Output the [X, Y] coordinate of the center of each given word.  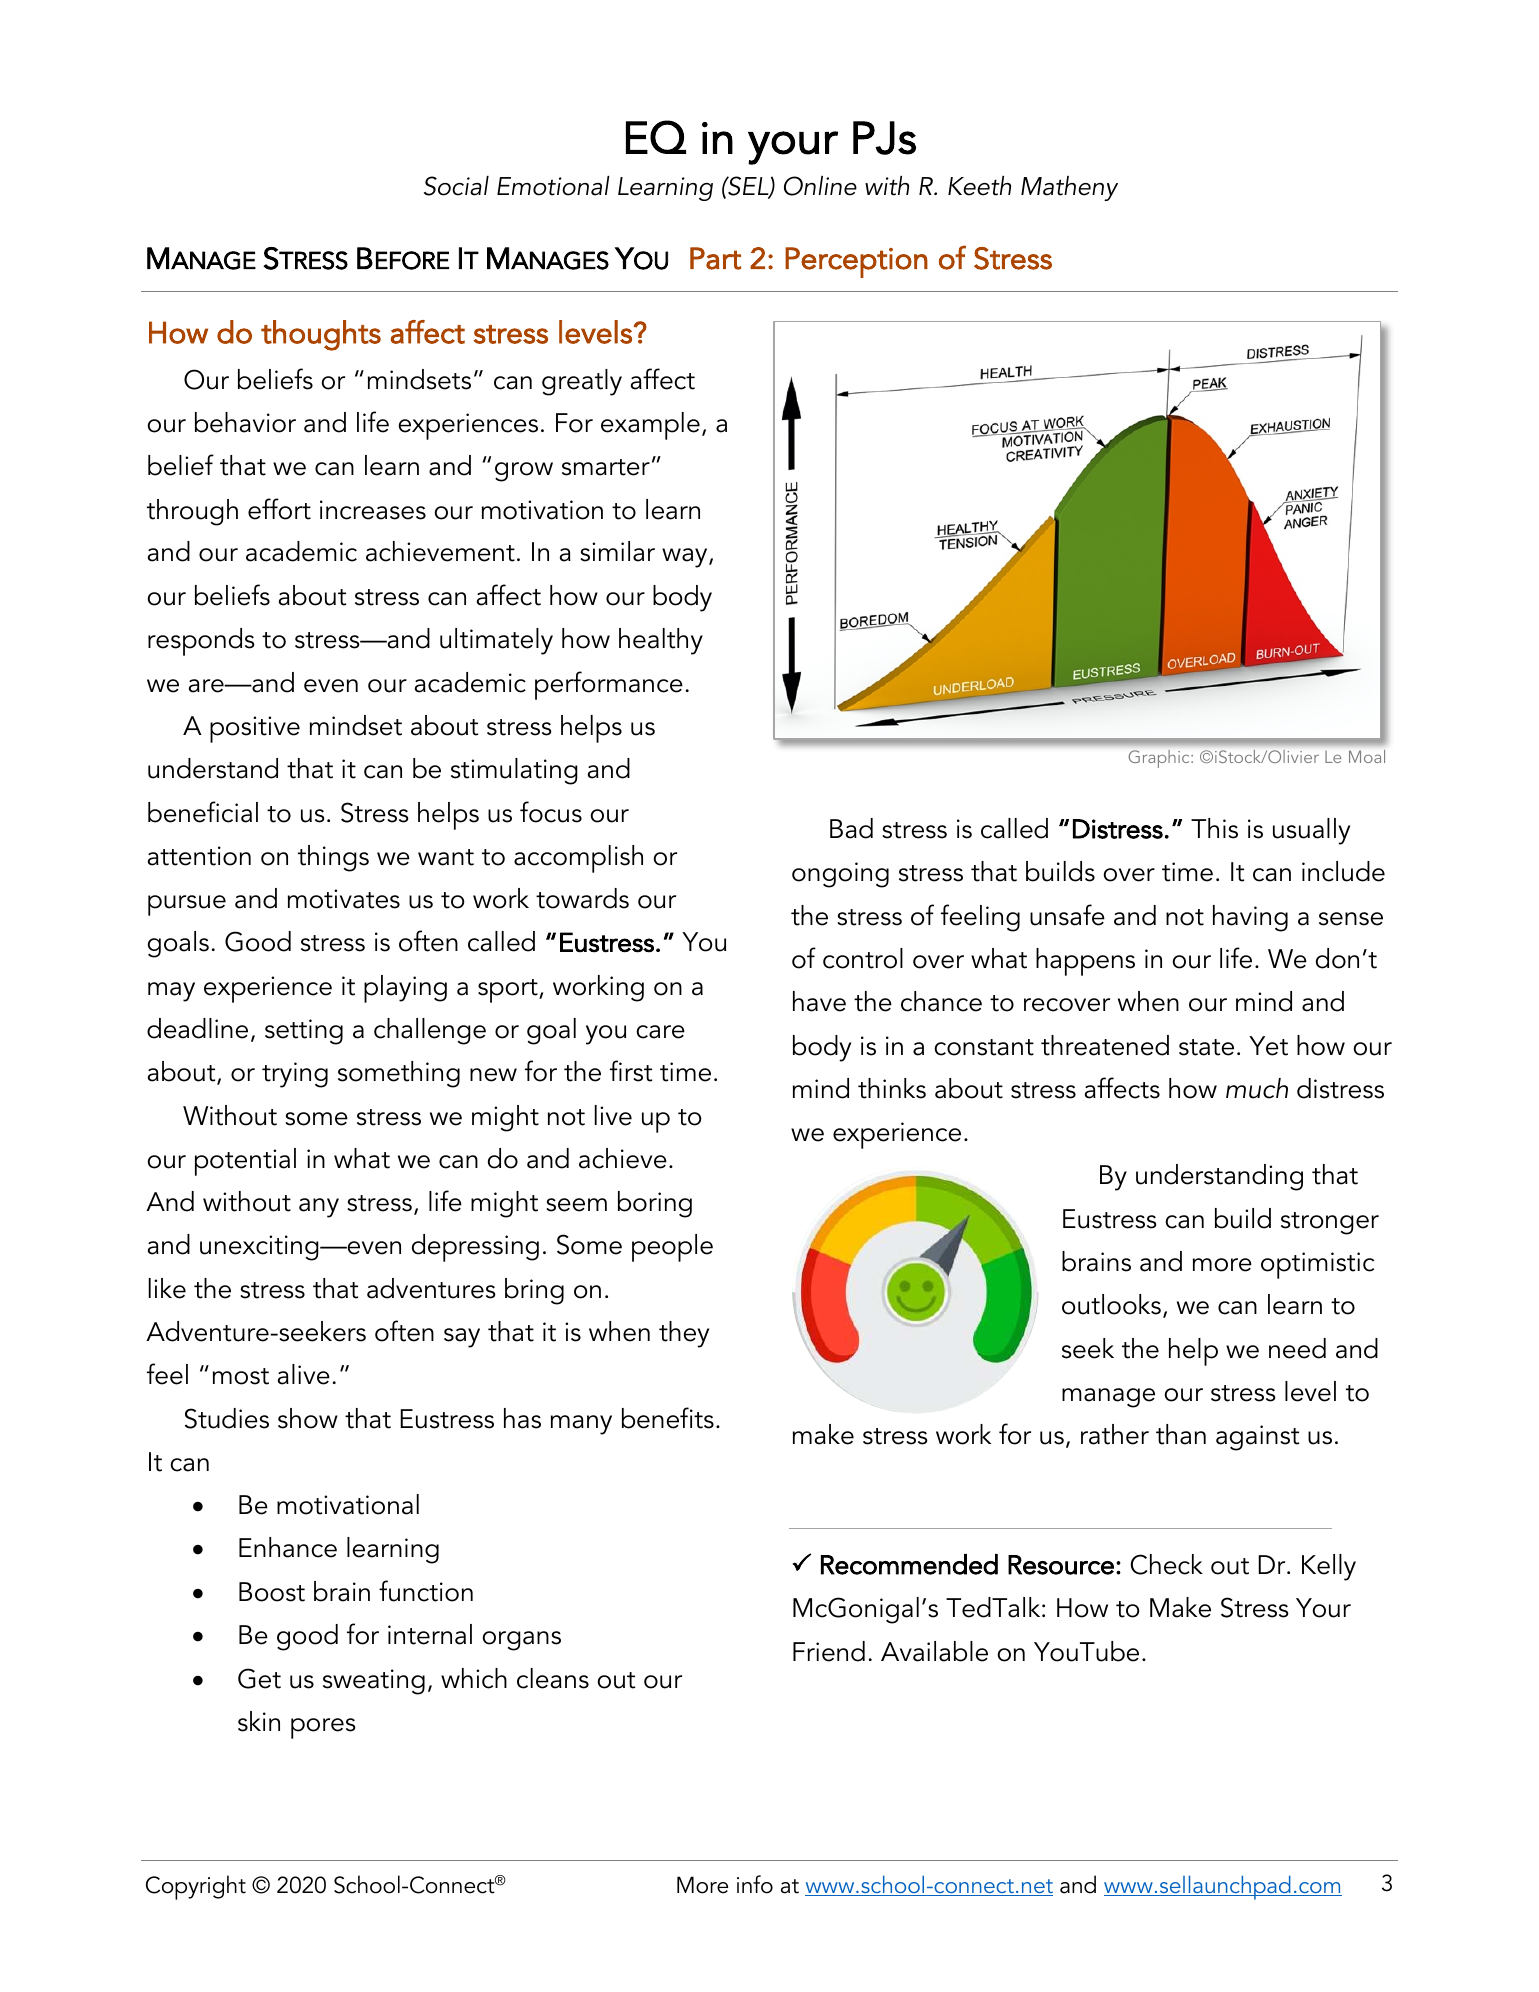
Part [715, 258]
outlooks [1111, 1304]
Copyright [196, 1887]
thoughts [321, 335]
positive [255, 729]
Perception [856, 262]
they [684, 1334]
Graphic [1160, 759]
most [241, 1376]
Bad [851, 828]
